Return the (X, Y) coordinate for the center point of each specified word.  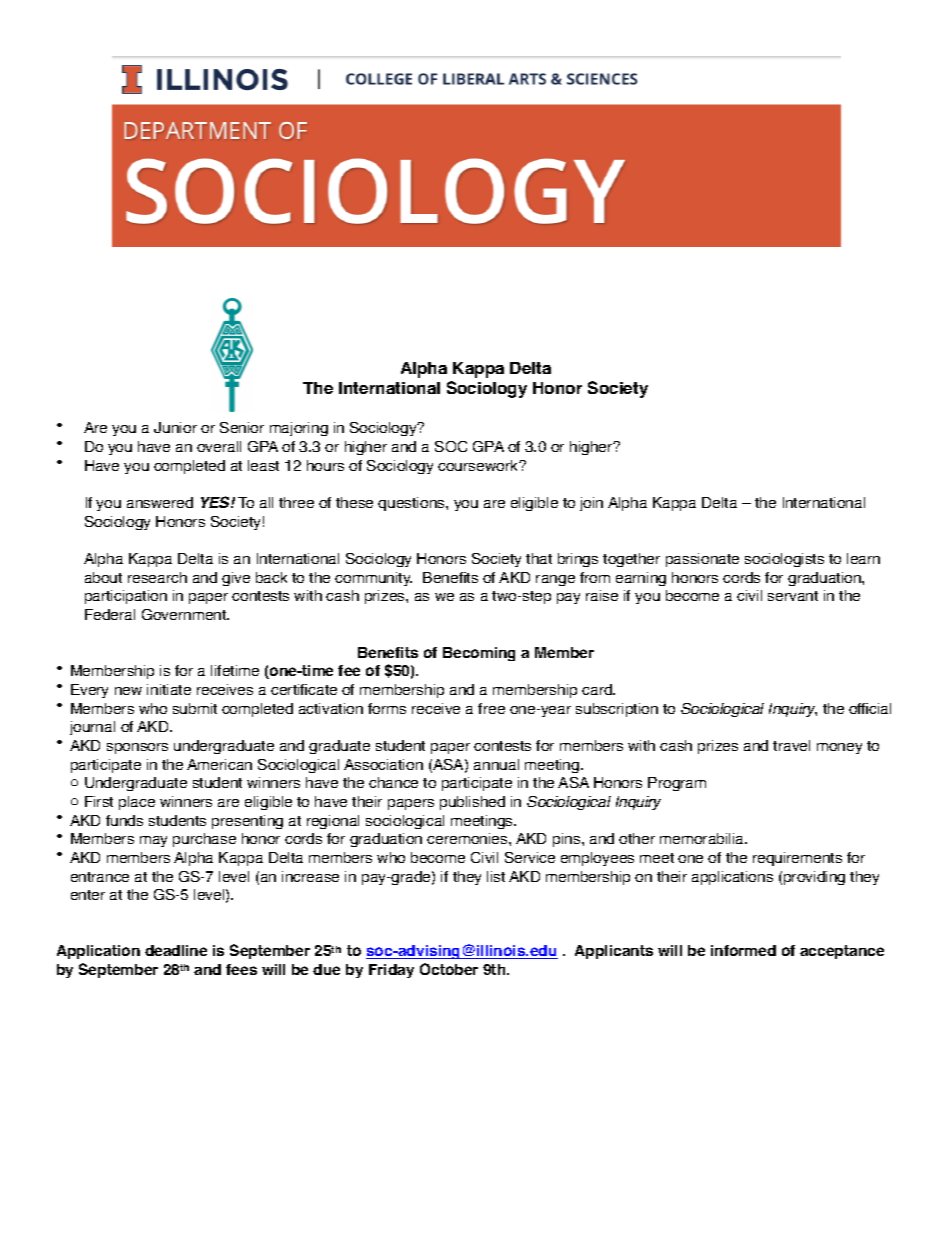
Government (185, 614)
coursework (479, 465)
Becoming (479, 654)
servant (793, 596)
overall (219, 446)
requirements (797, 859)
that (539, 558)
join (591, 504)
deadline (176, 950)
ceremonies (468, 838)
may (153, 841)
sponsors (137, 748)
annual (496, 764)
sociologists (784, 560)
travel (791, 745)
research (157, 577)
